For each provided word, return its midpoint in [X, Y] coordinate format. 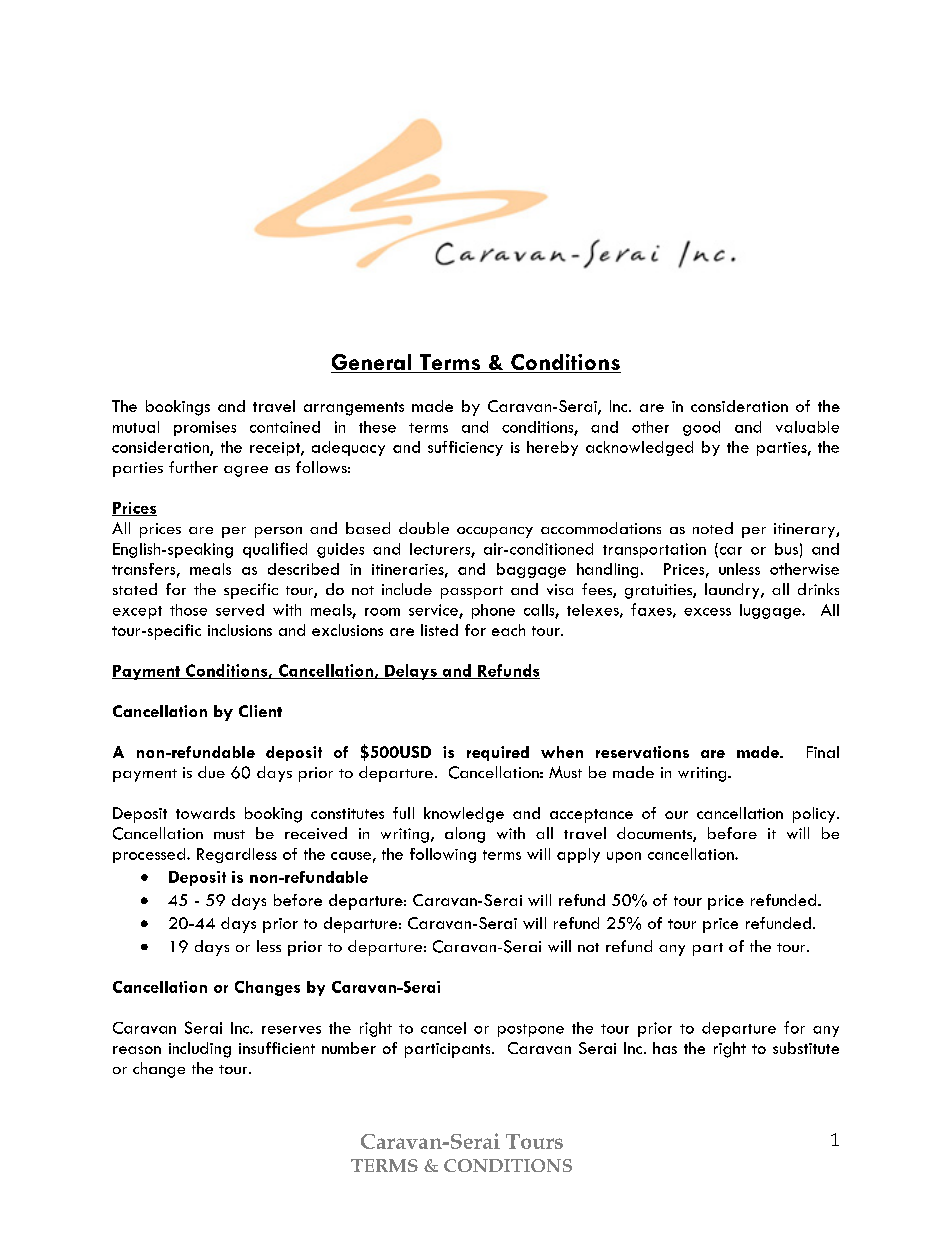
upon [624, 857]
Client [260, 711]
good [701, 428]
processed [150, 855]
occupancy [495, 532]
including [200, 1050]
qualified [275, 550]
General [372, 363]
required [498, 753]
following [443, 855]
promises [205, 428]
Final [823, 752]
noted [713, 528]
